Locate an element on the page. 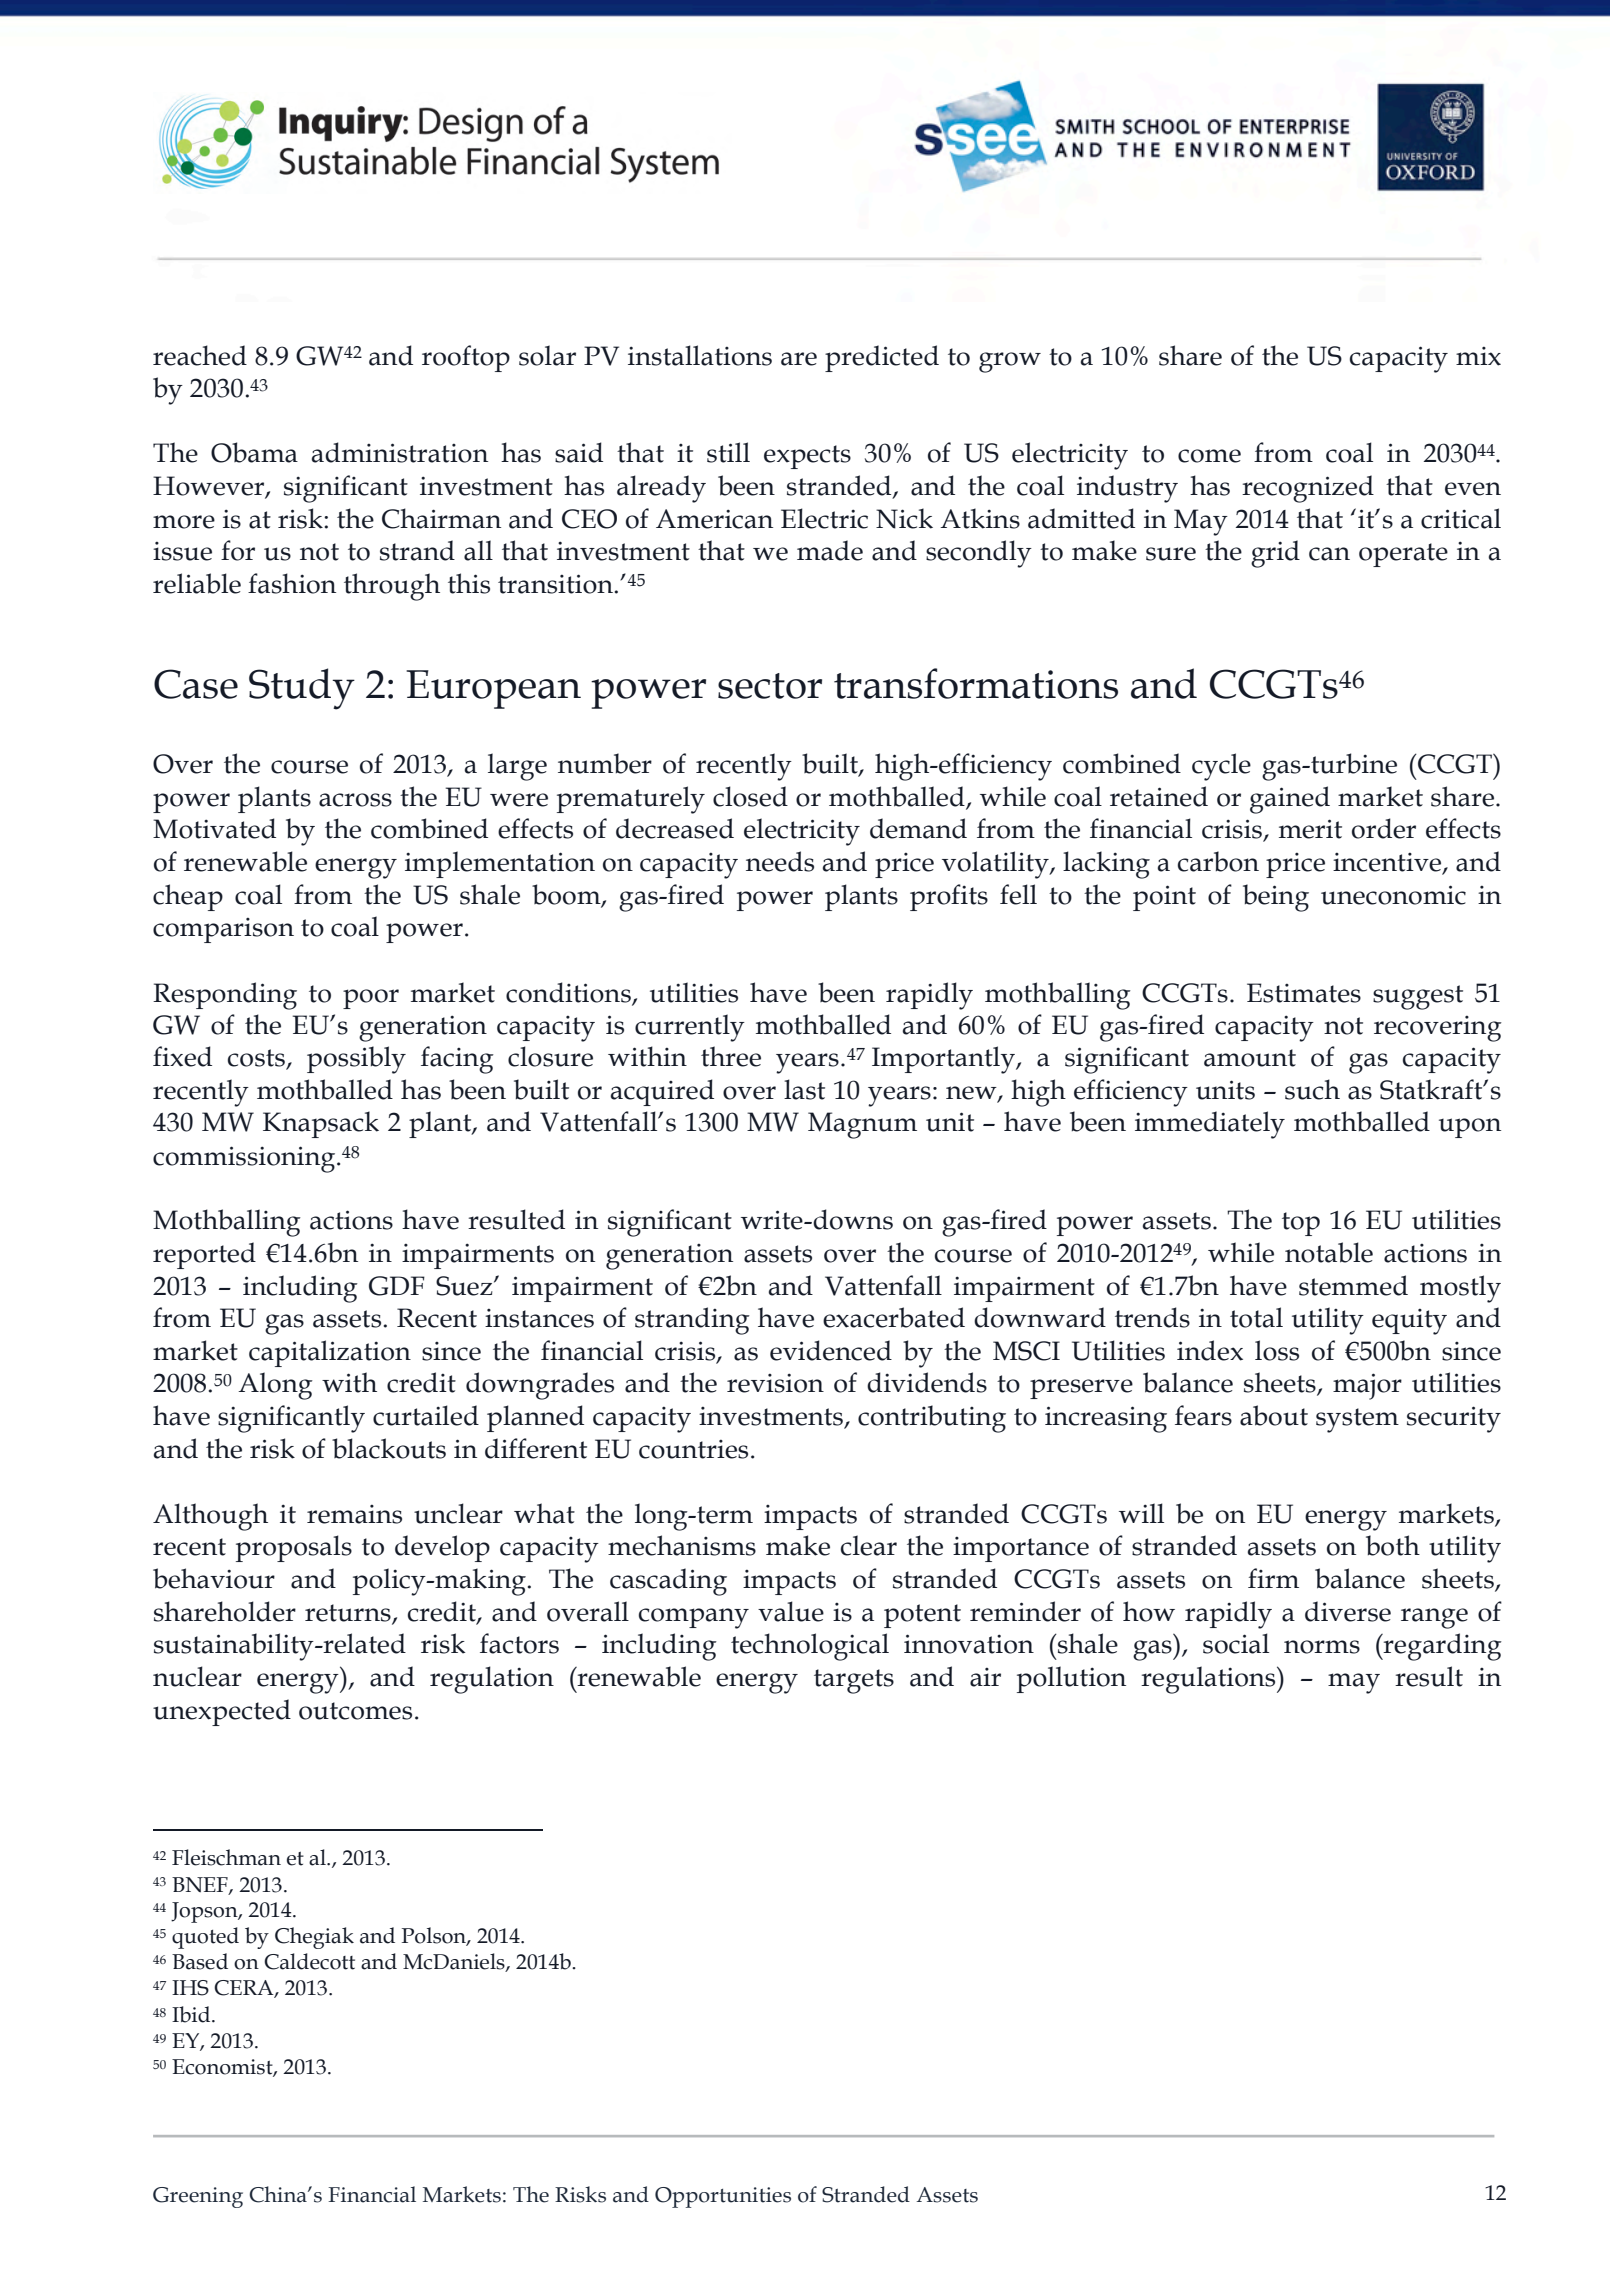 The height and width of the document is (2277, 1610). exacerbated is located at coordinates (894, 1317).
